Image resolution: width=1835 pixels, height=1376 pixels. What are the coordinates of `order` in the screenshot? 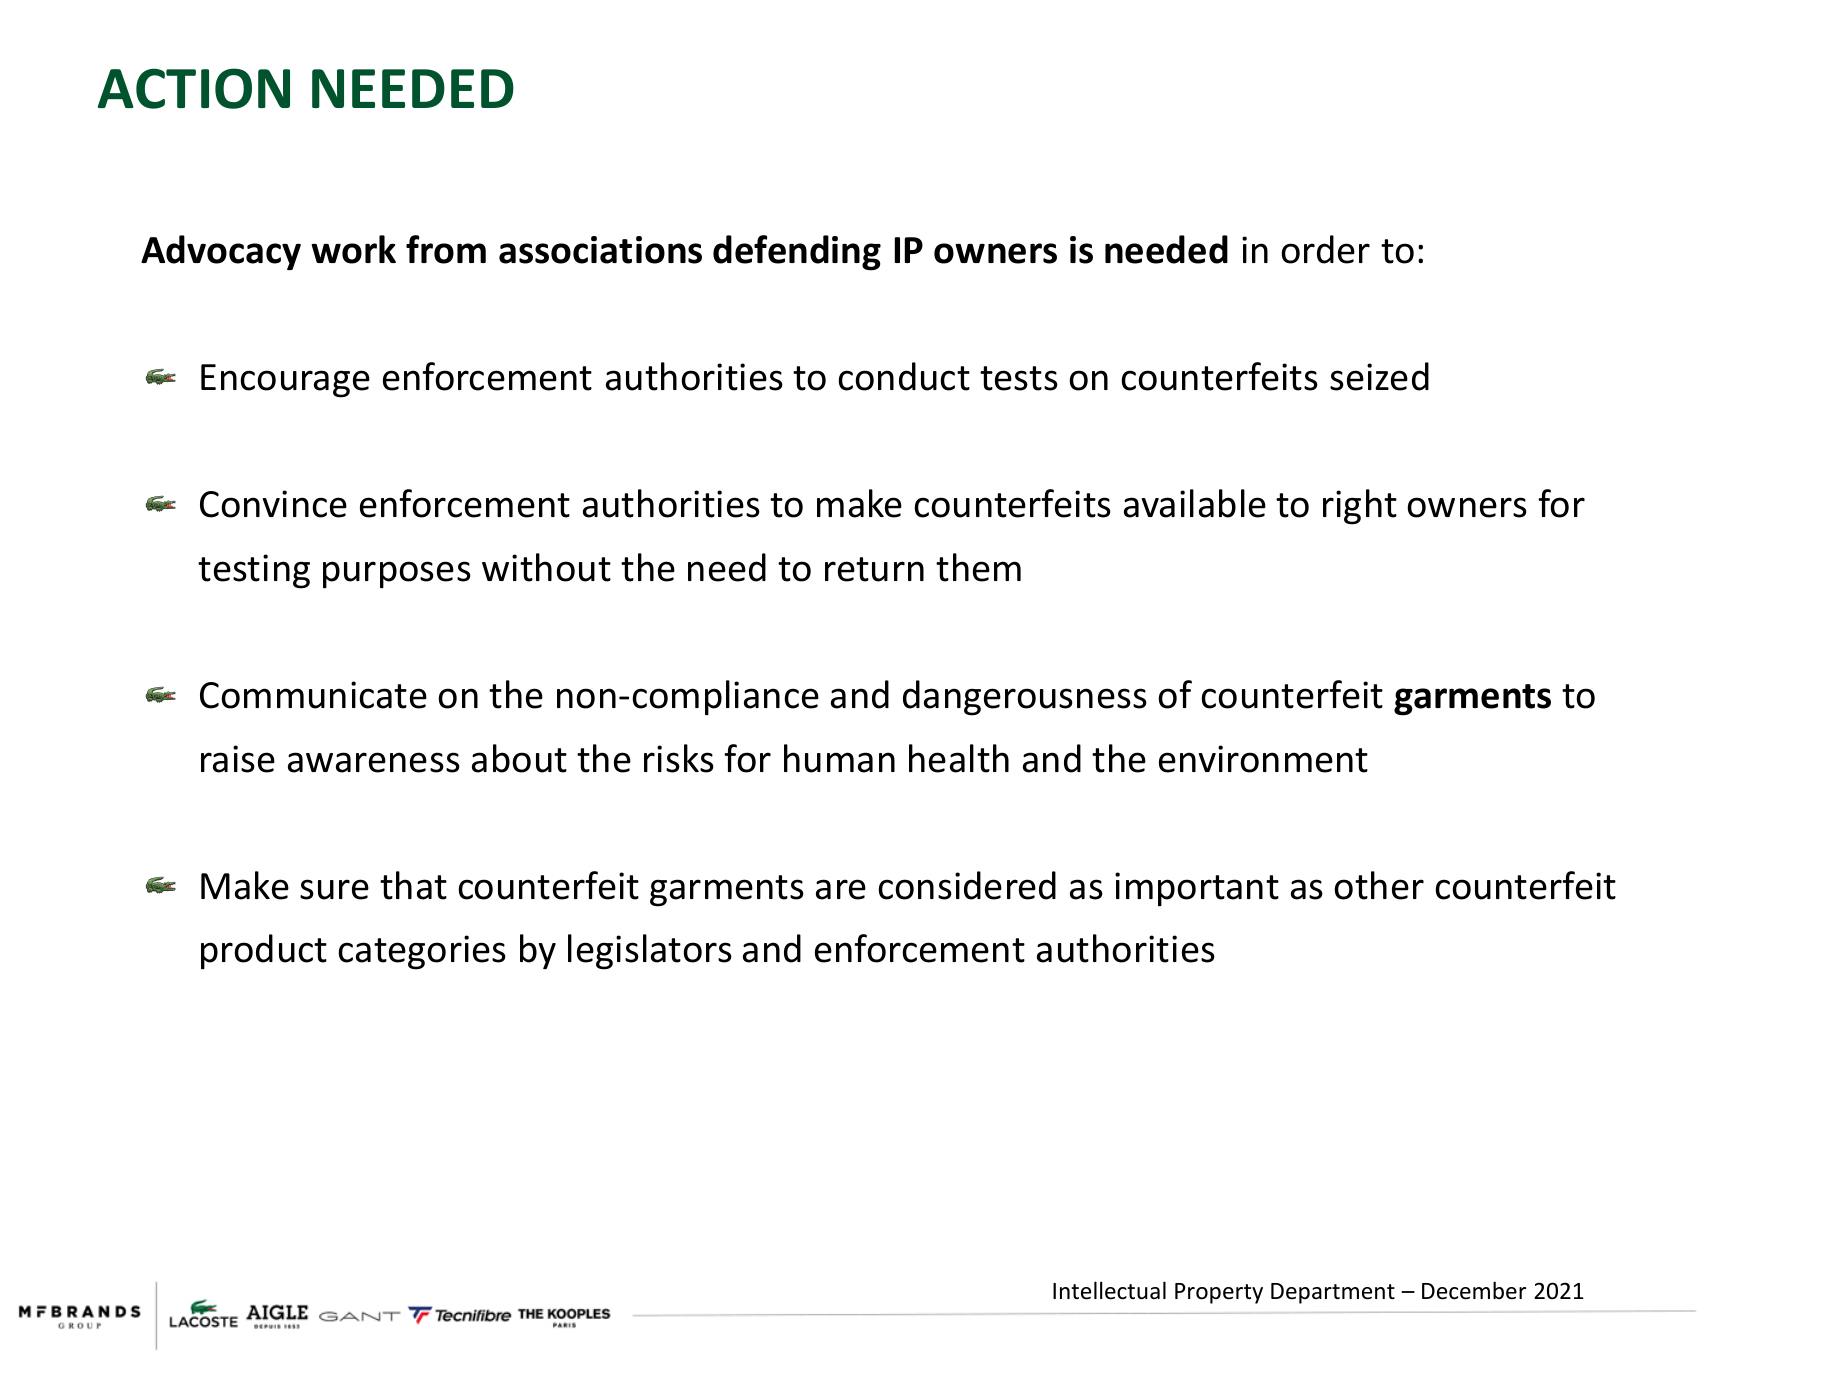 It's located at (1325, 249).
